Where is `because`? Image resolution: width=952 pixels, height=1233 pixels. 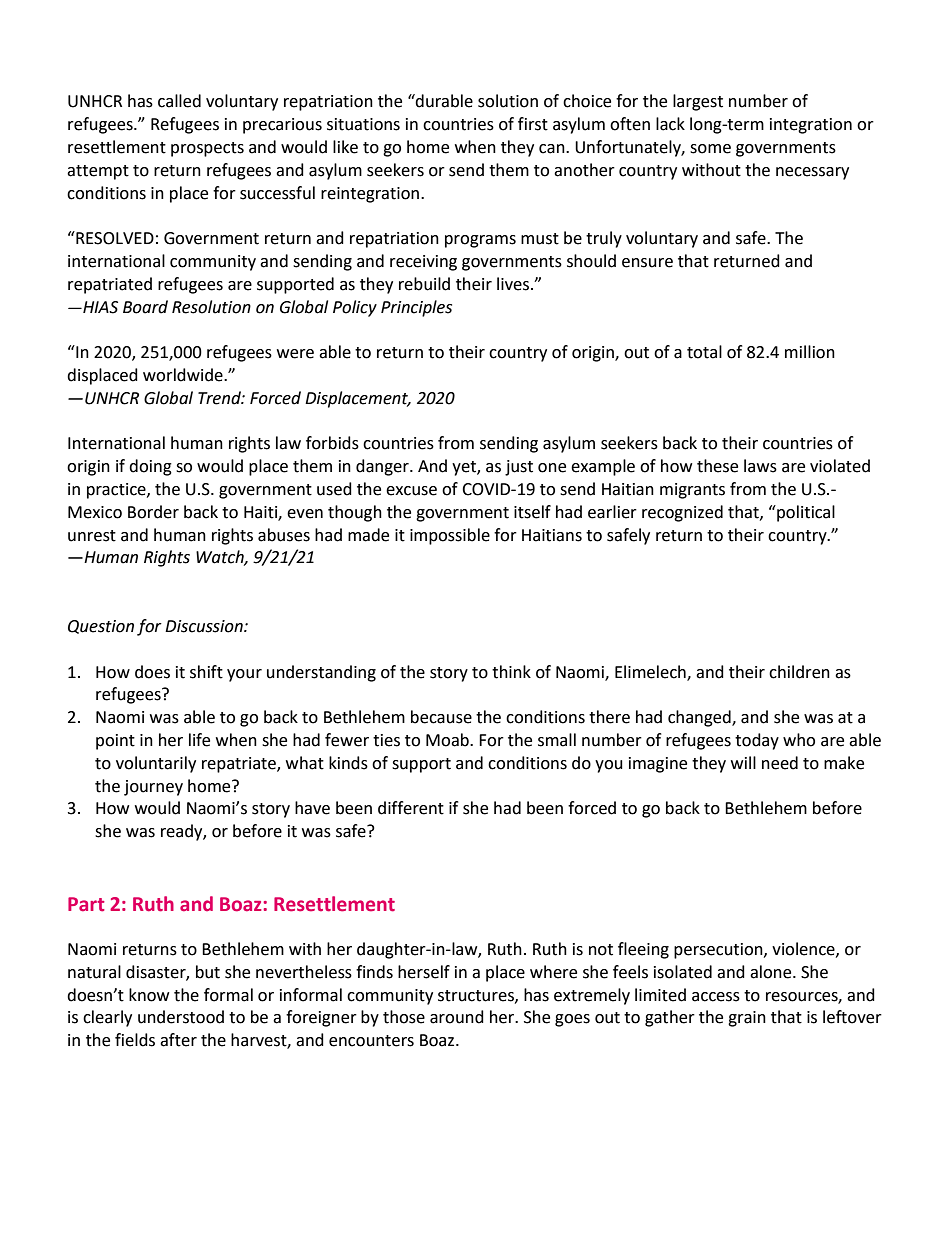 because is located at coordinates (441, 717).
